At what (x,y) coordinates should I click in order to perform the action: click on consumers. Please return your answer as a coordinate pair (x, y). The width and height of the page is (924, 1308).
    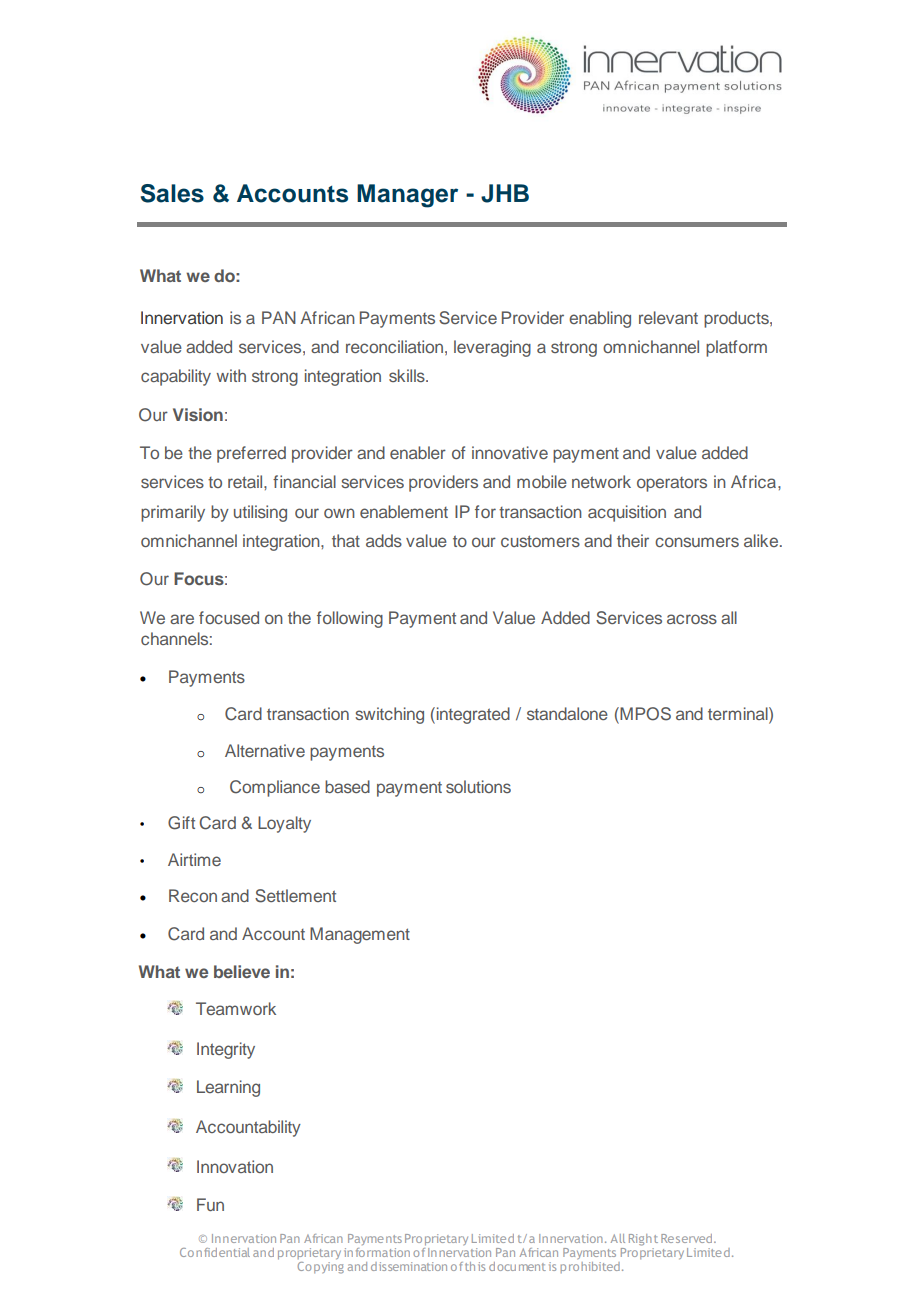
    Looking at the image, I should click on (697, 542).
